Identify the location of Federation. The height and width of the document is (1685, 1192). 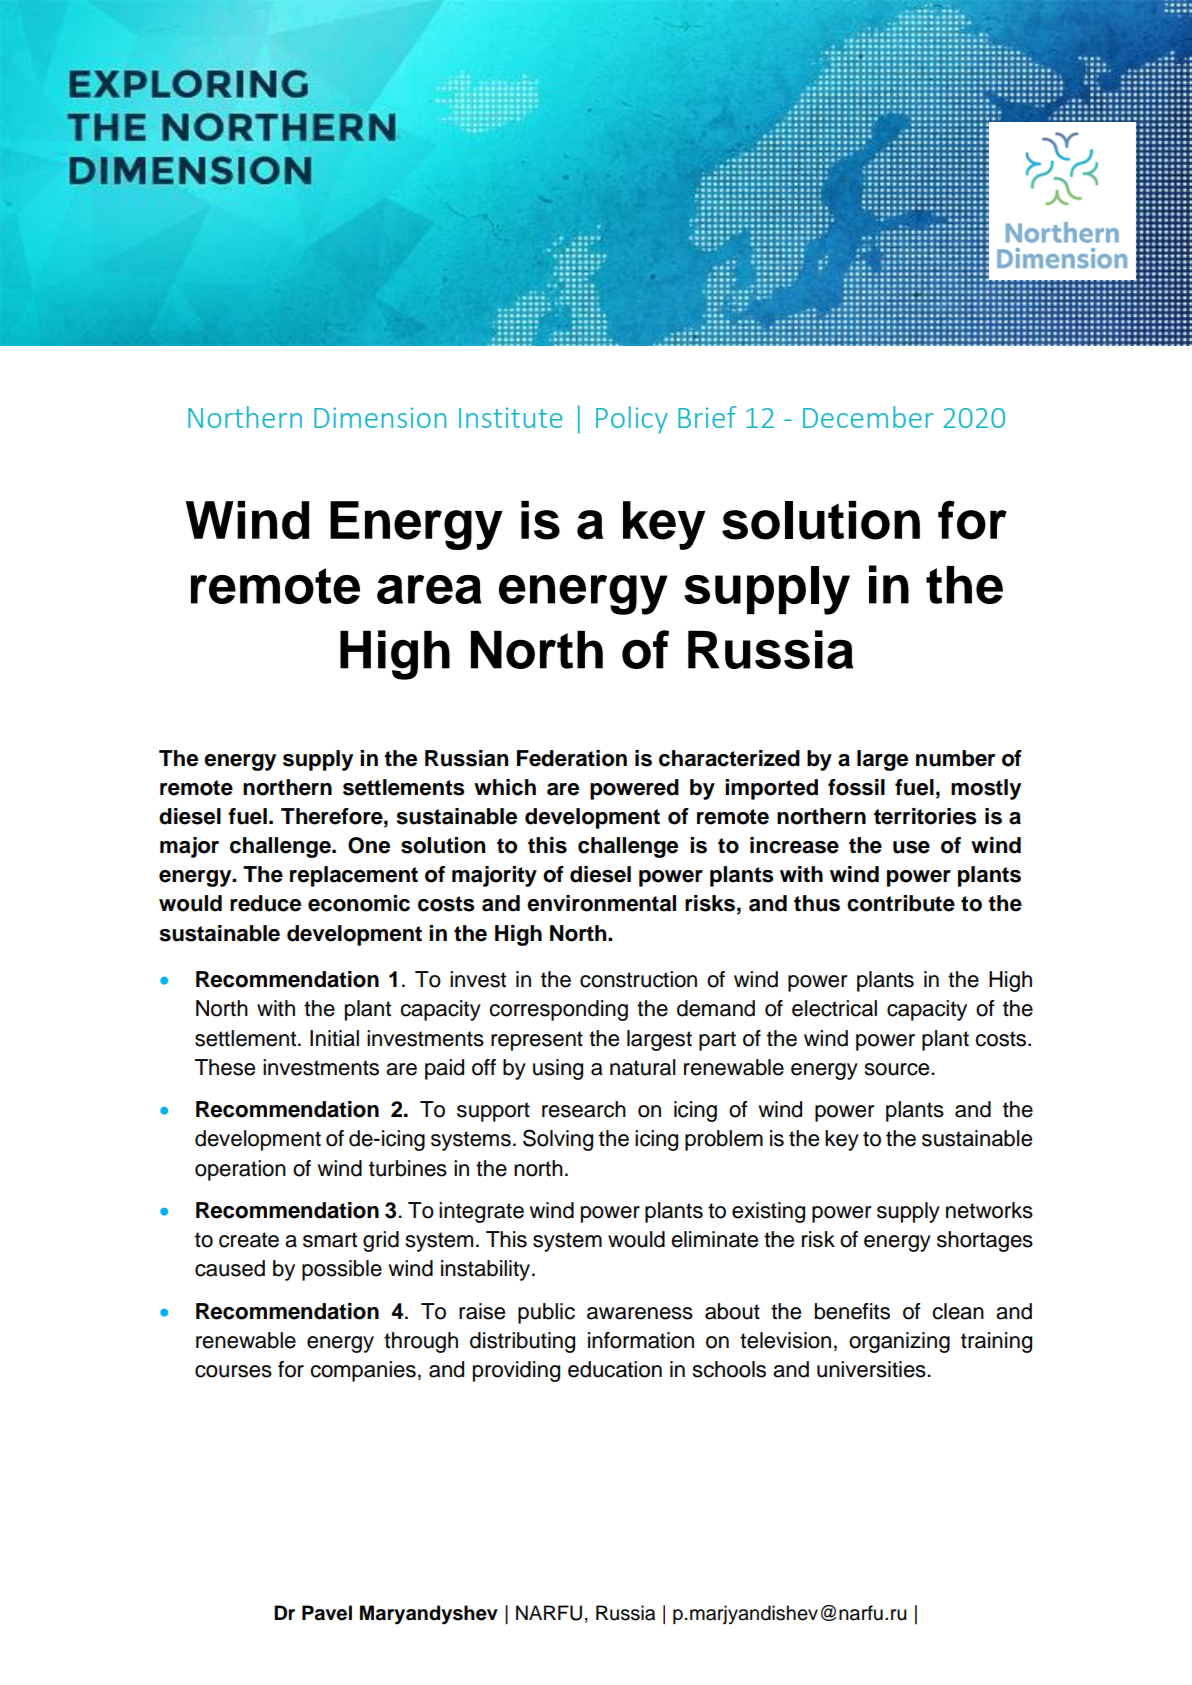
(572, 758).
